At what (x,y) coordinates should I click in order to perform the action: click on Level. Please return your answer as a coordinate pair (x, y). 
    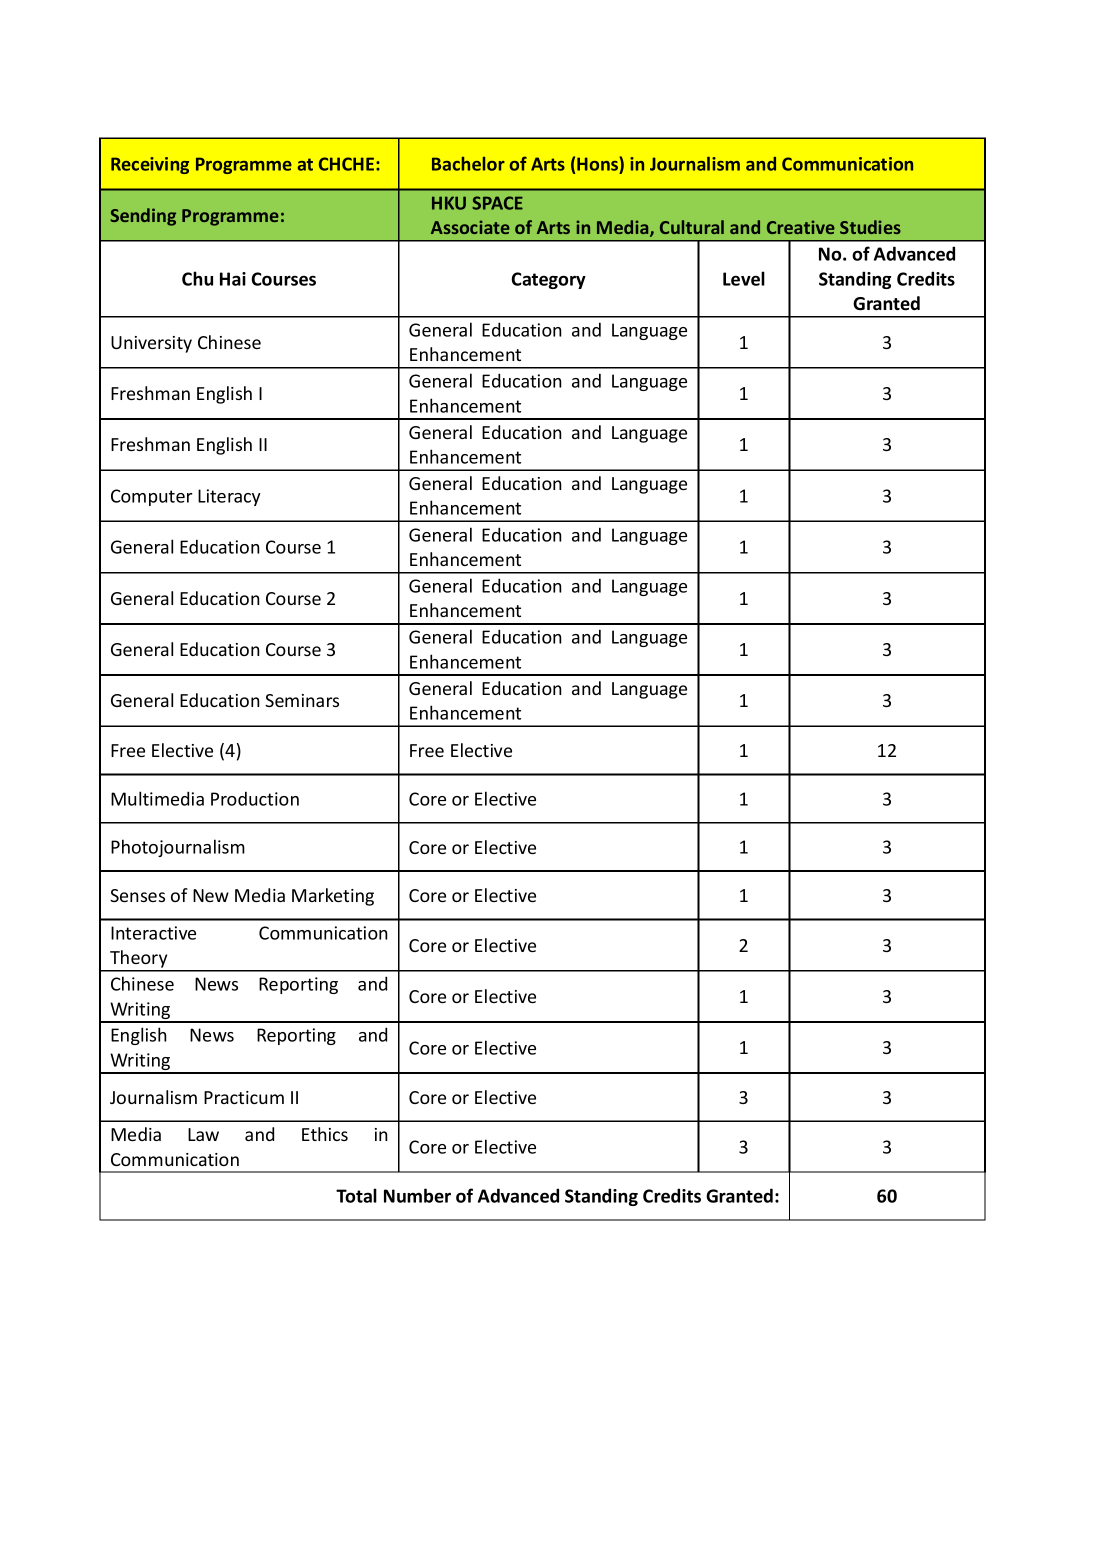
    Looking at the image, I should click on (744, 278).
